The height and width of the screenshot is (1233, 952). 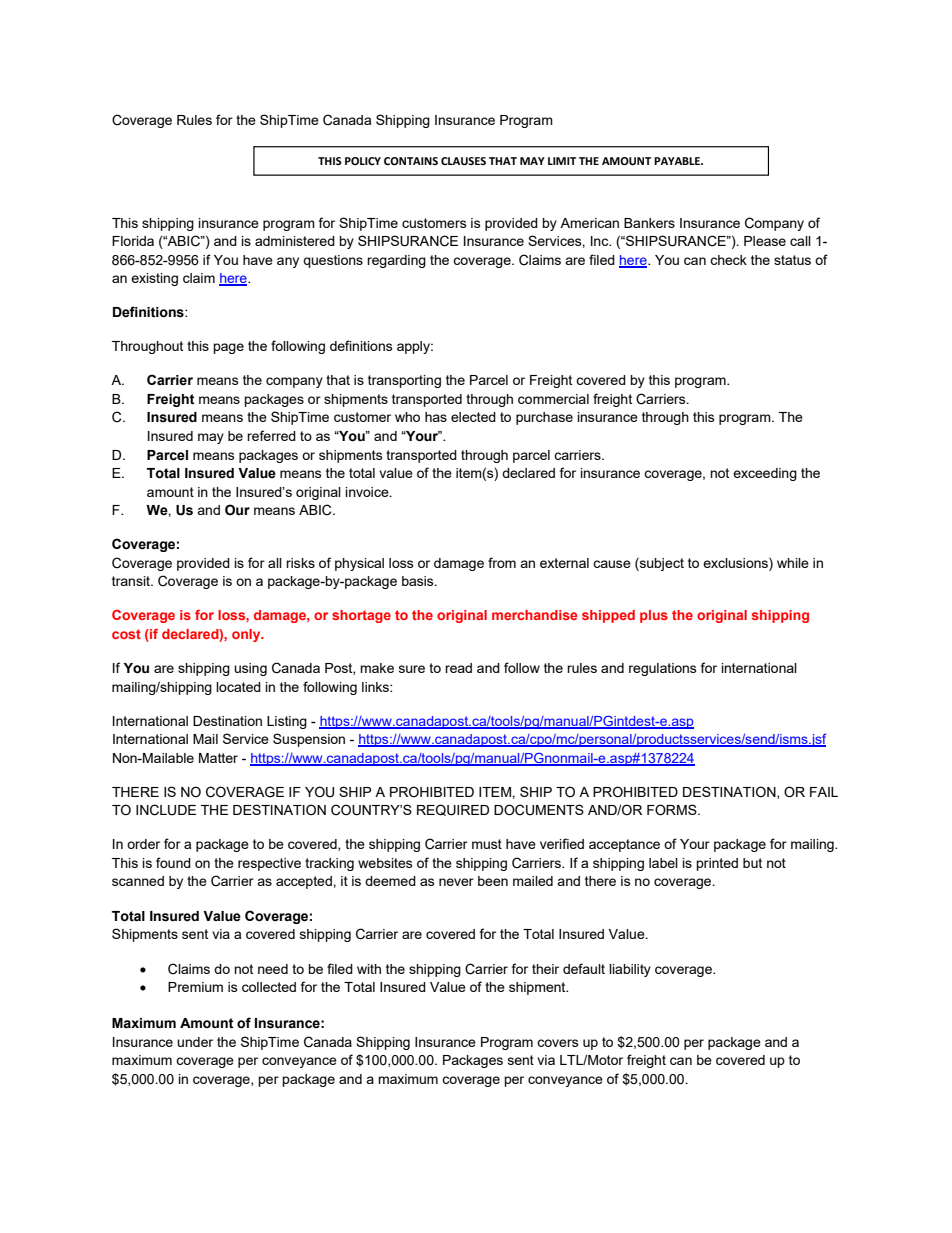 What do you see at coordinates (228, 348) in the screenshot?
I see `page` at bounding box center [228, 348].
